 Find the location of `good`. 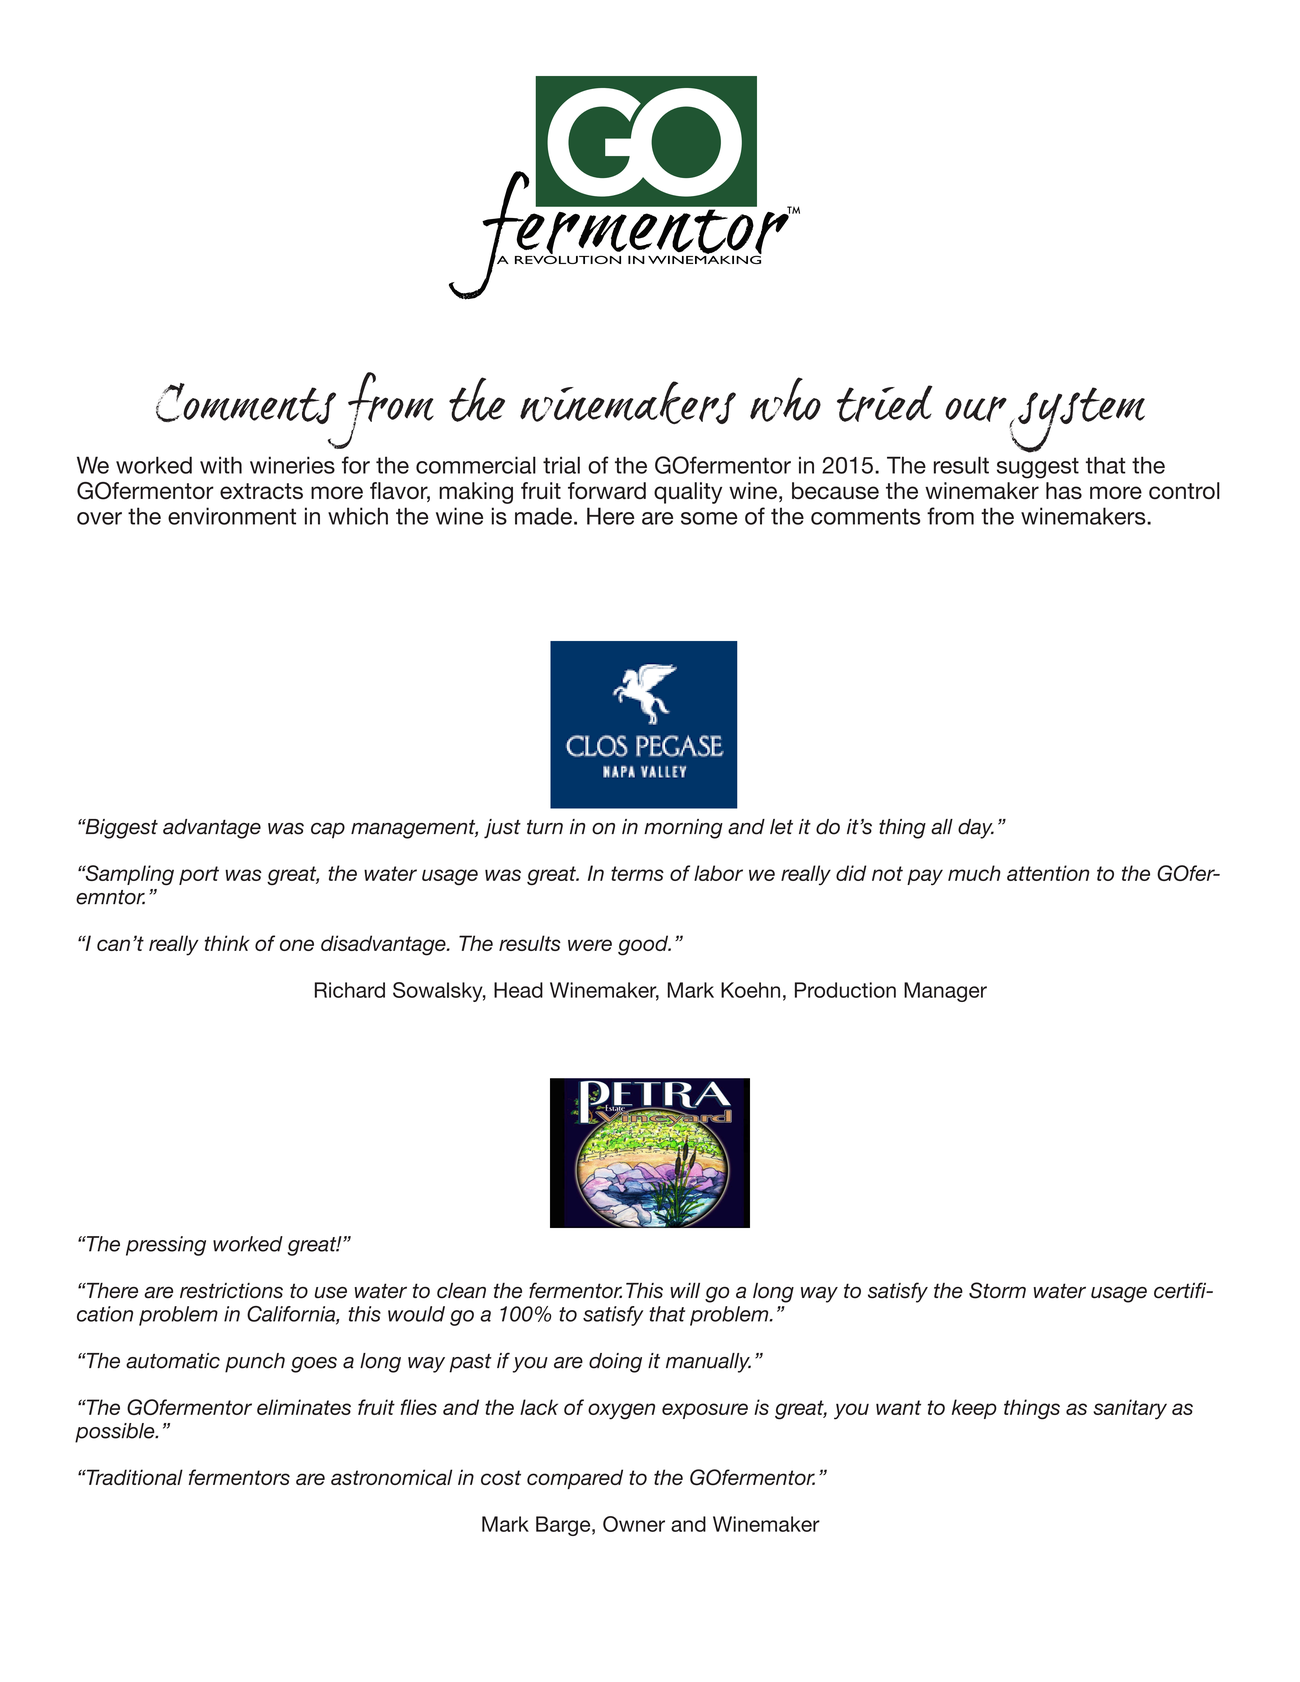

good is located at coordinates (644, 945).
